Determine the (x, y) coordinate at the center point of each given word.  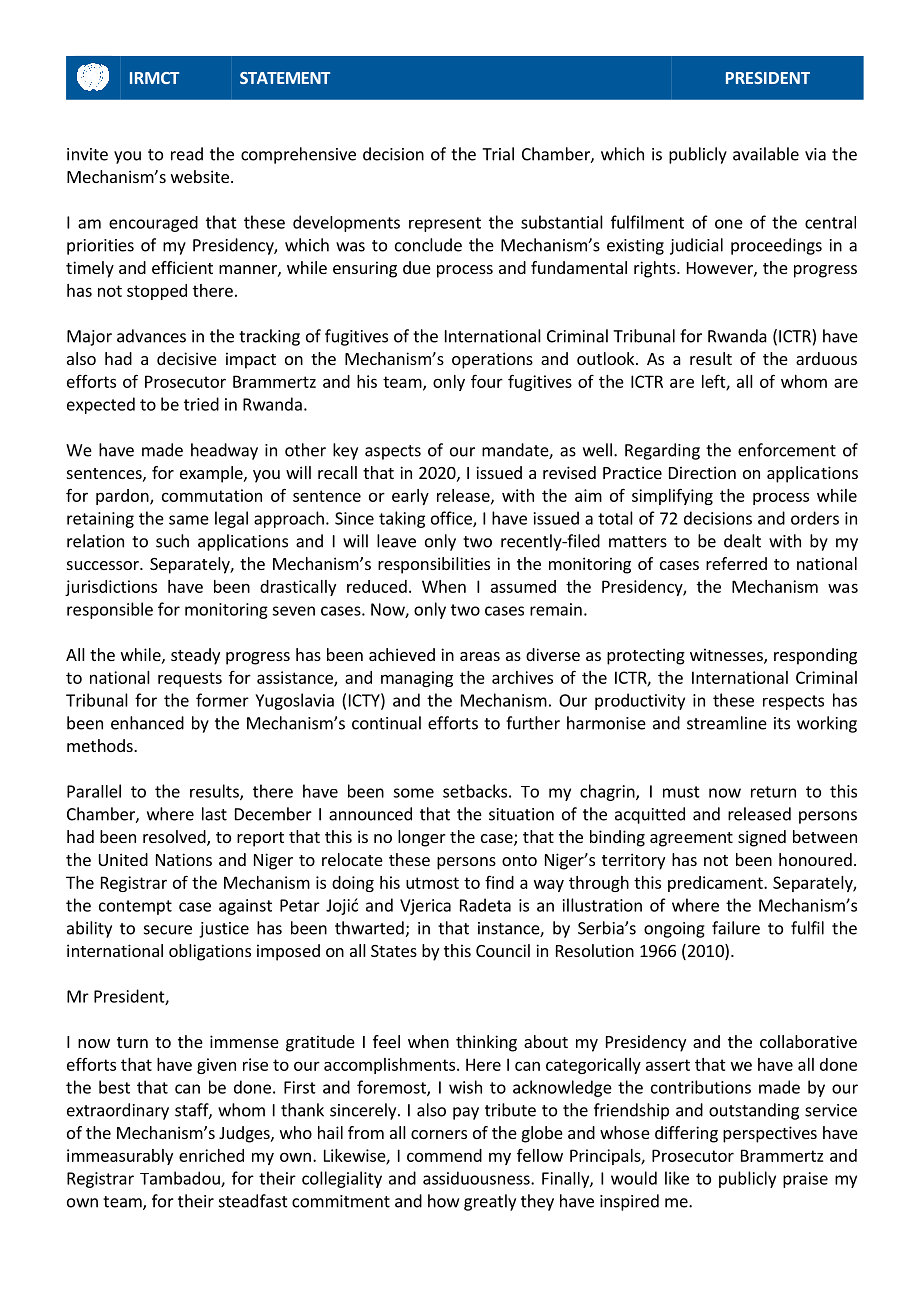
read (187, 154)
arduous (826, 358)
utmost (432, 883)
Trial (498, 154)
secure (168, 930)
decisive (187, 358)
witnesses (727, 656)
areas (480, 656)
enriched (211, 1155)
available (766, 154)
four (487, 381)
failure (736, 928)
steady (195, 656)
